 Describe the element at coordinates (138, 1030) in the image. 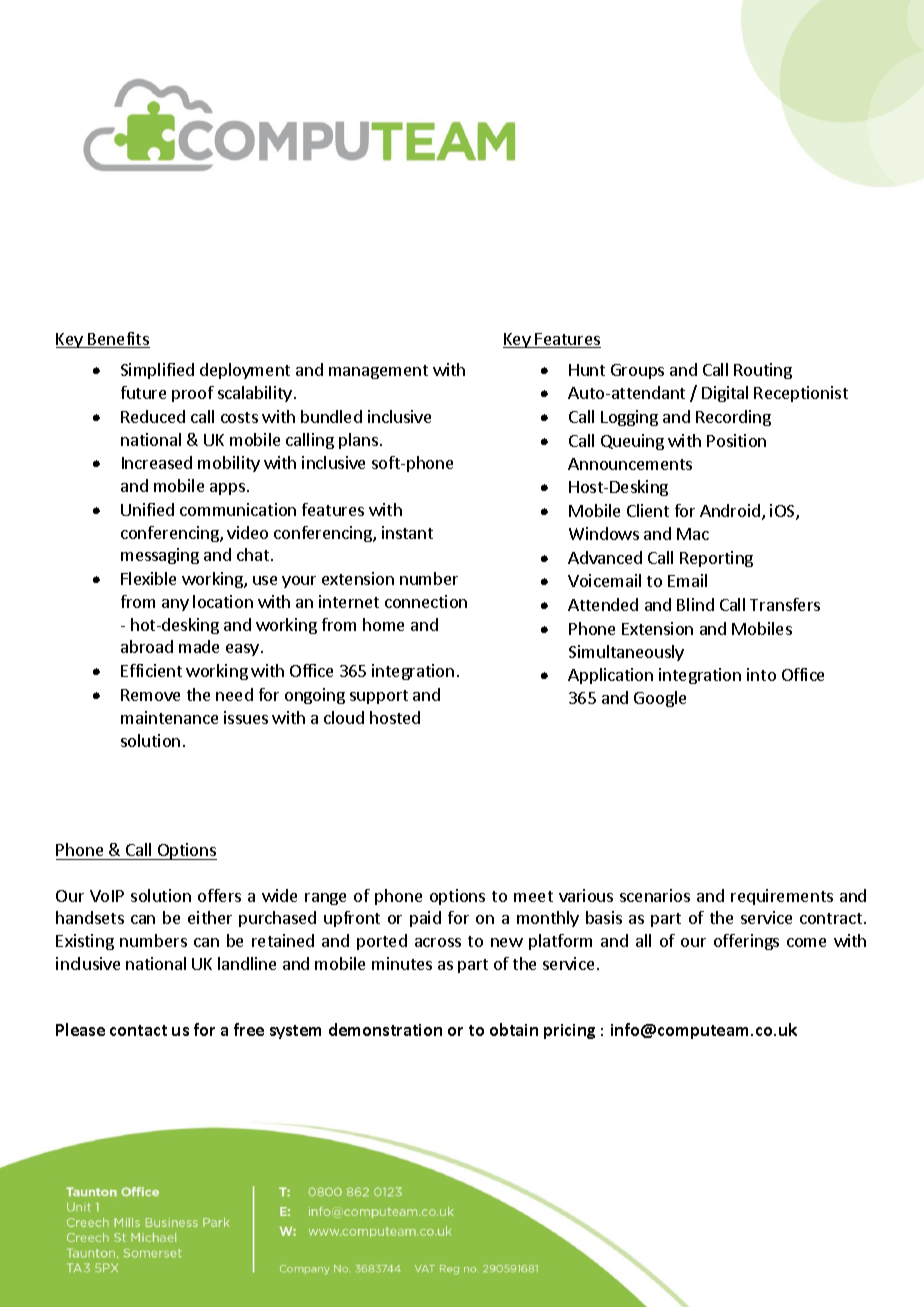

I see `contact` at that location.
